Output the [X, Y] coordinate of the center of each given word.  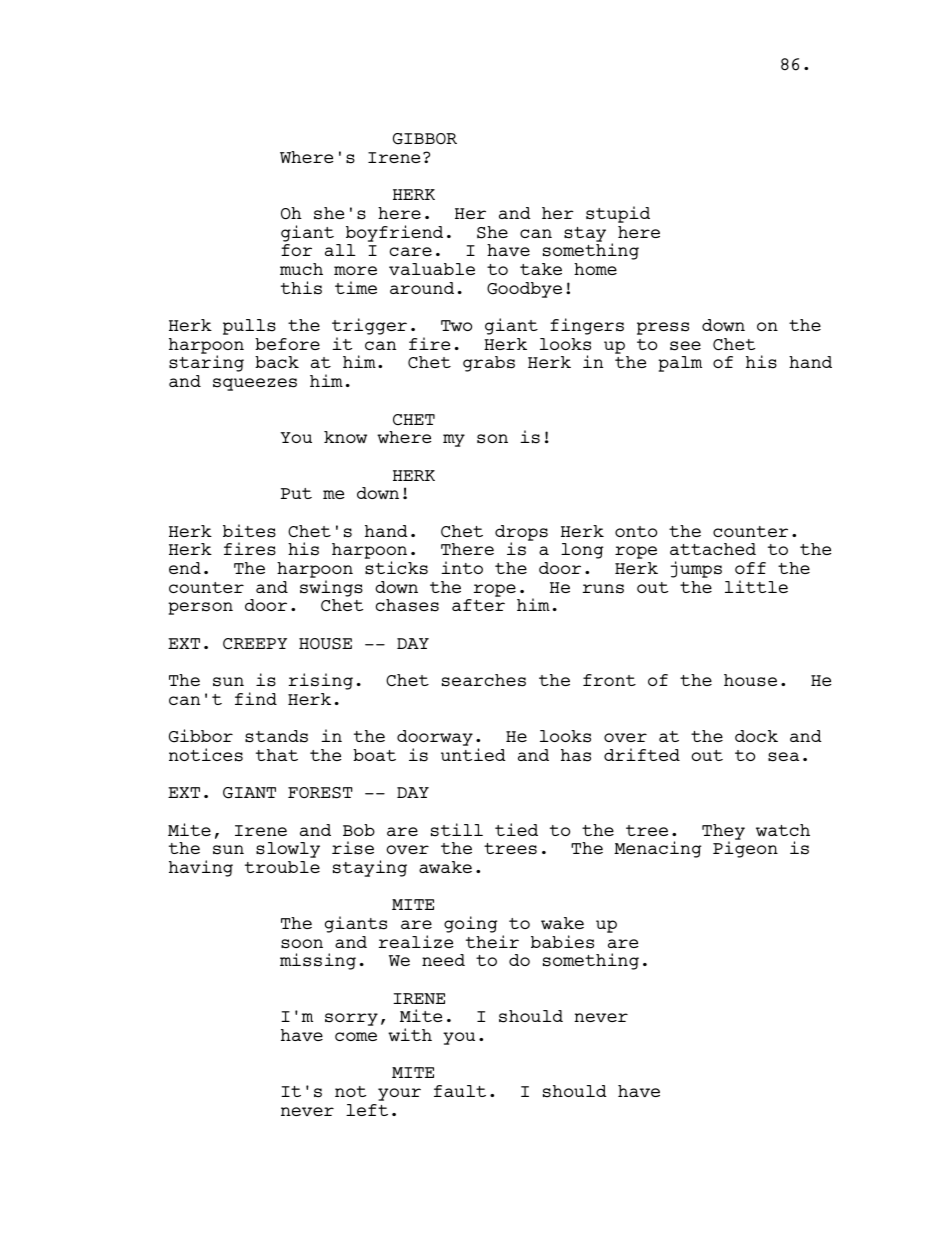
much [301, 269]
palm [680, 364]
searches [484, 680]
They [723, 833]
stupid [618, 214]
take [541, 269]
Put [296, 493]
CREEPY [255, 643]
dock [756, 736]
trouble [282, 867]
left [367, 1110]
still [457, 830]
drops [521, 534]
